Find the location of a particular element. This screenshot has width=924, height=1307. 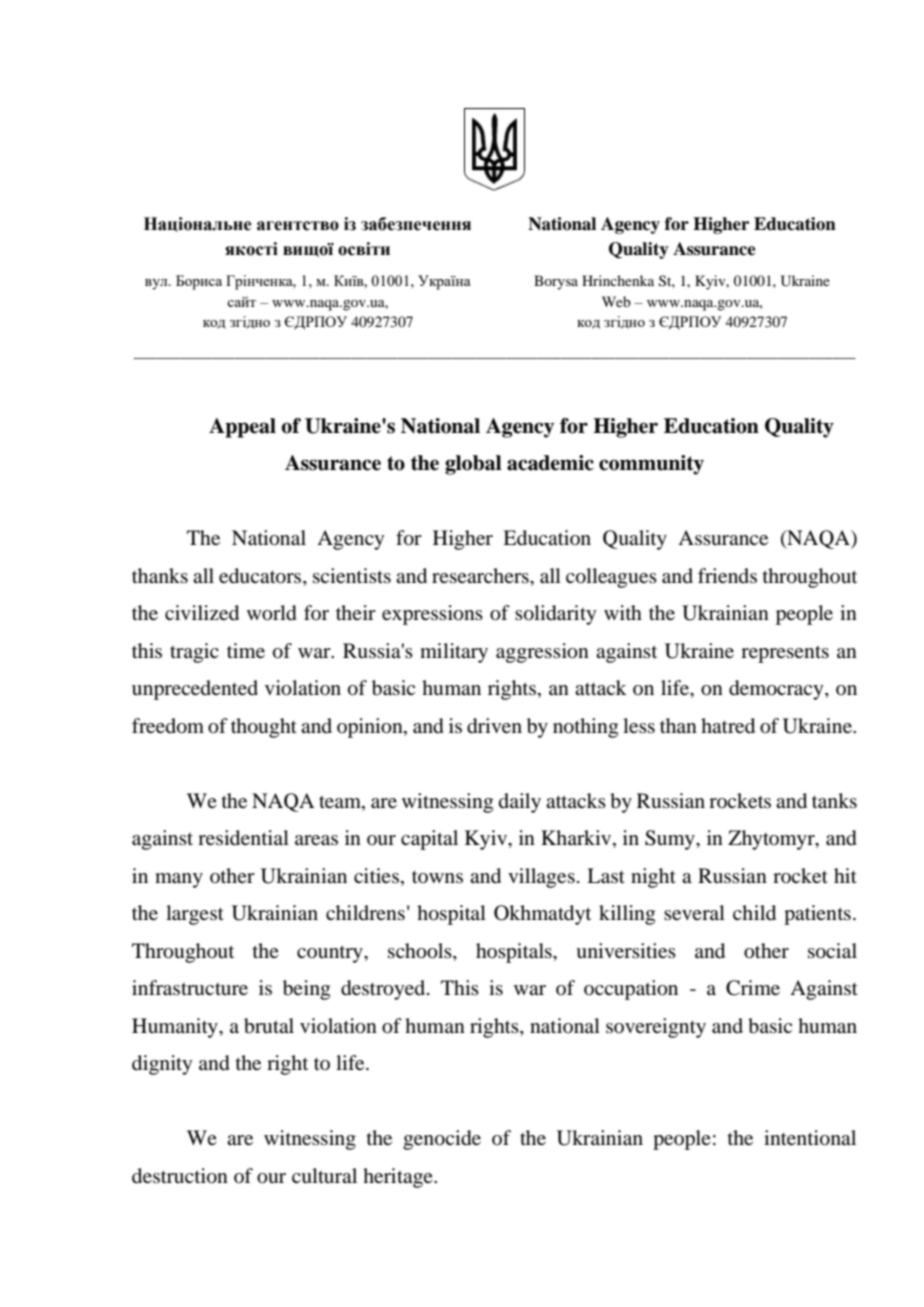

destruction is located at coordinates (180, 1176).
